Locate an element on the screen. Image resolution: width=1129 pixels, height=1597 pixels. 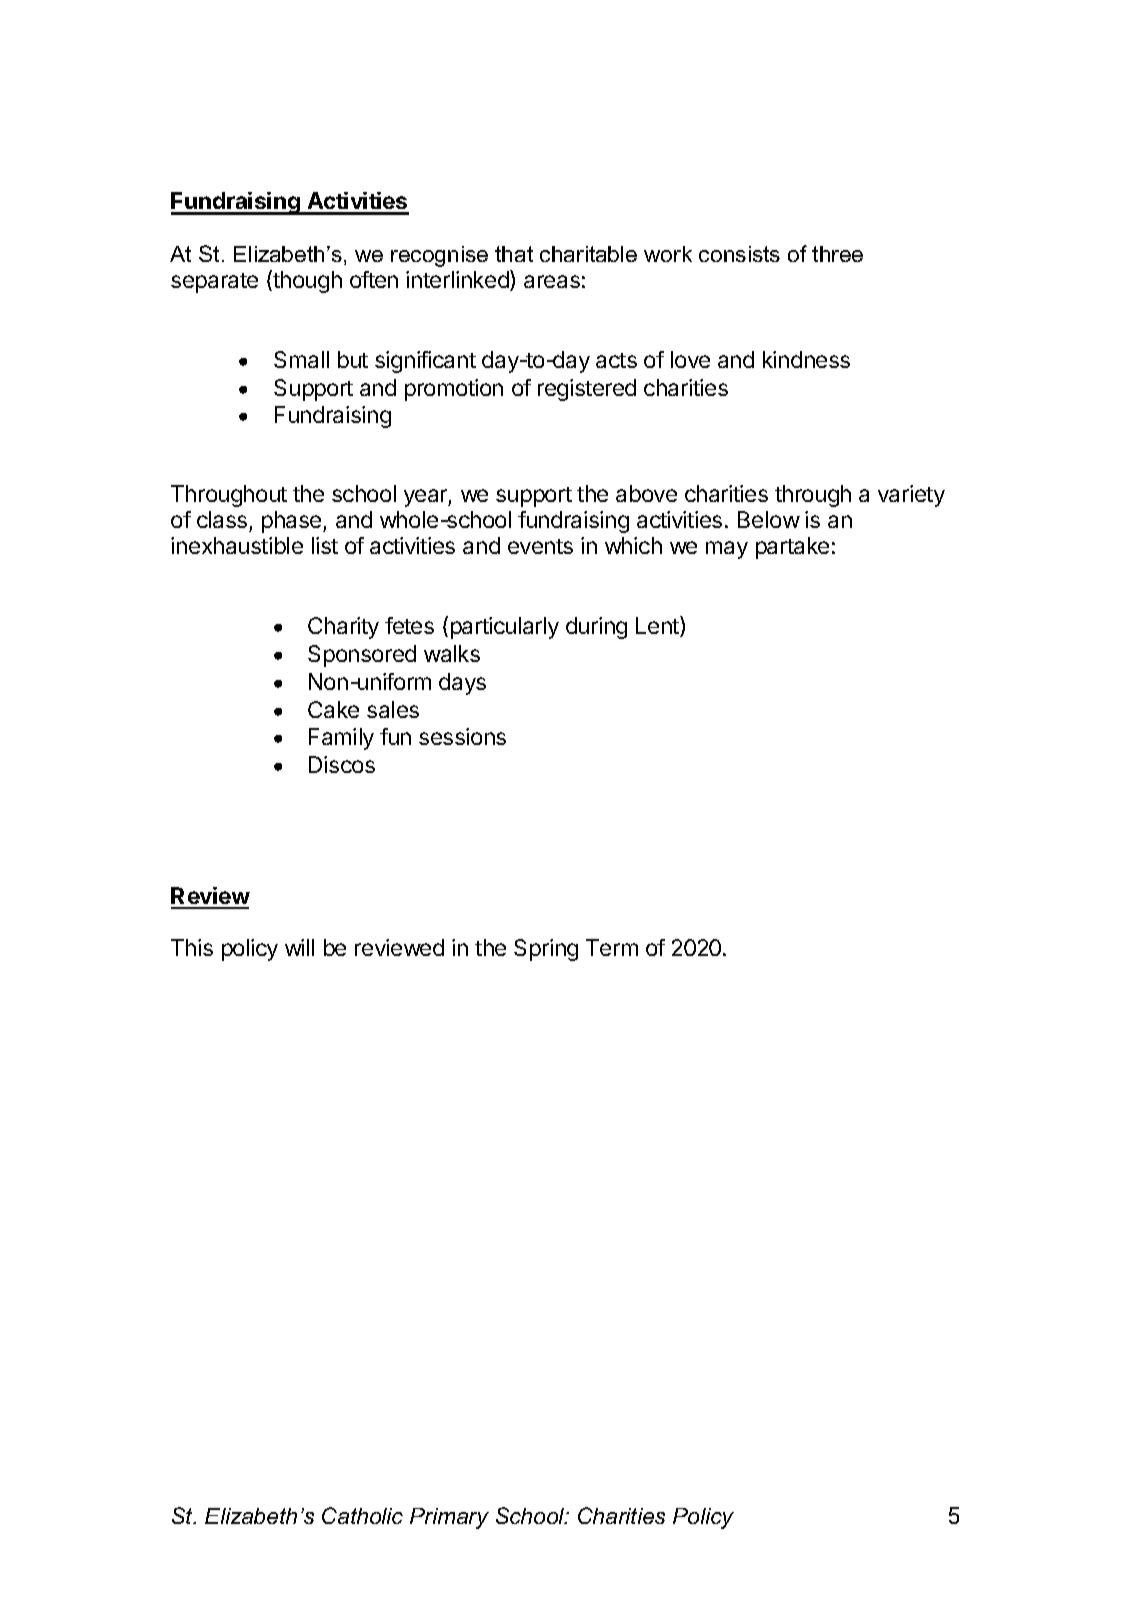
though is located at coordinates (306, 281).
